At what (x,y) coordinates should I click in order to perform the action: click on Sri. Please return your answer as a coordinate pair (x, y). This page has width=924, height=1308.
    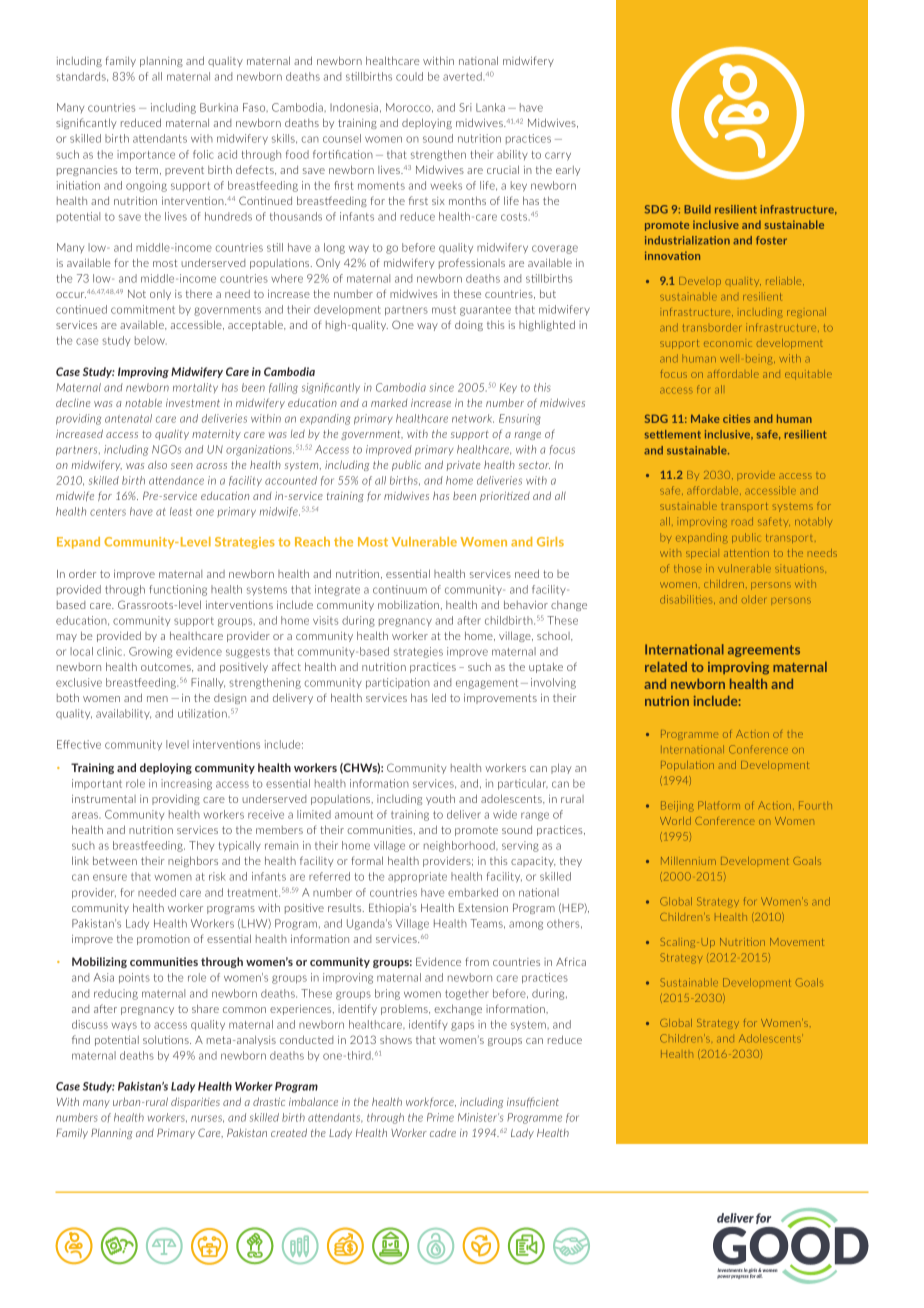
    Looking at the image, I should click on (465, 107).
